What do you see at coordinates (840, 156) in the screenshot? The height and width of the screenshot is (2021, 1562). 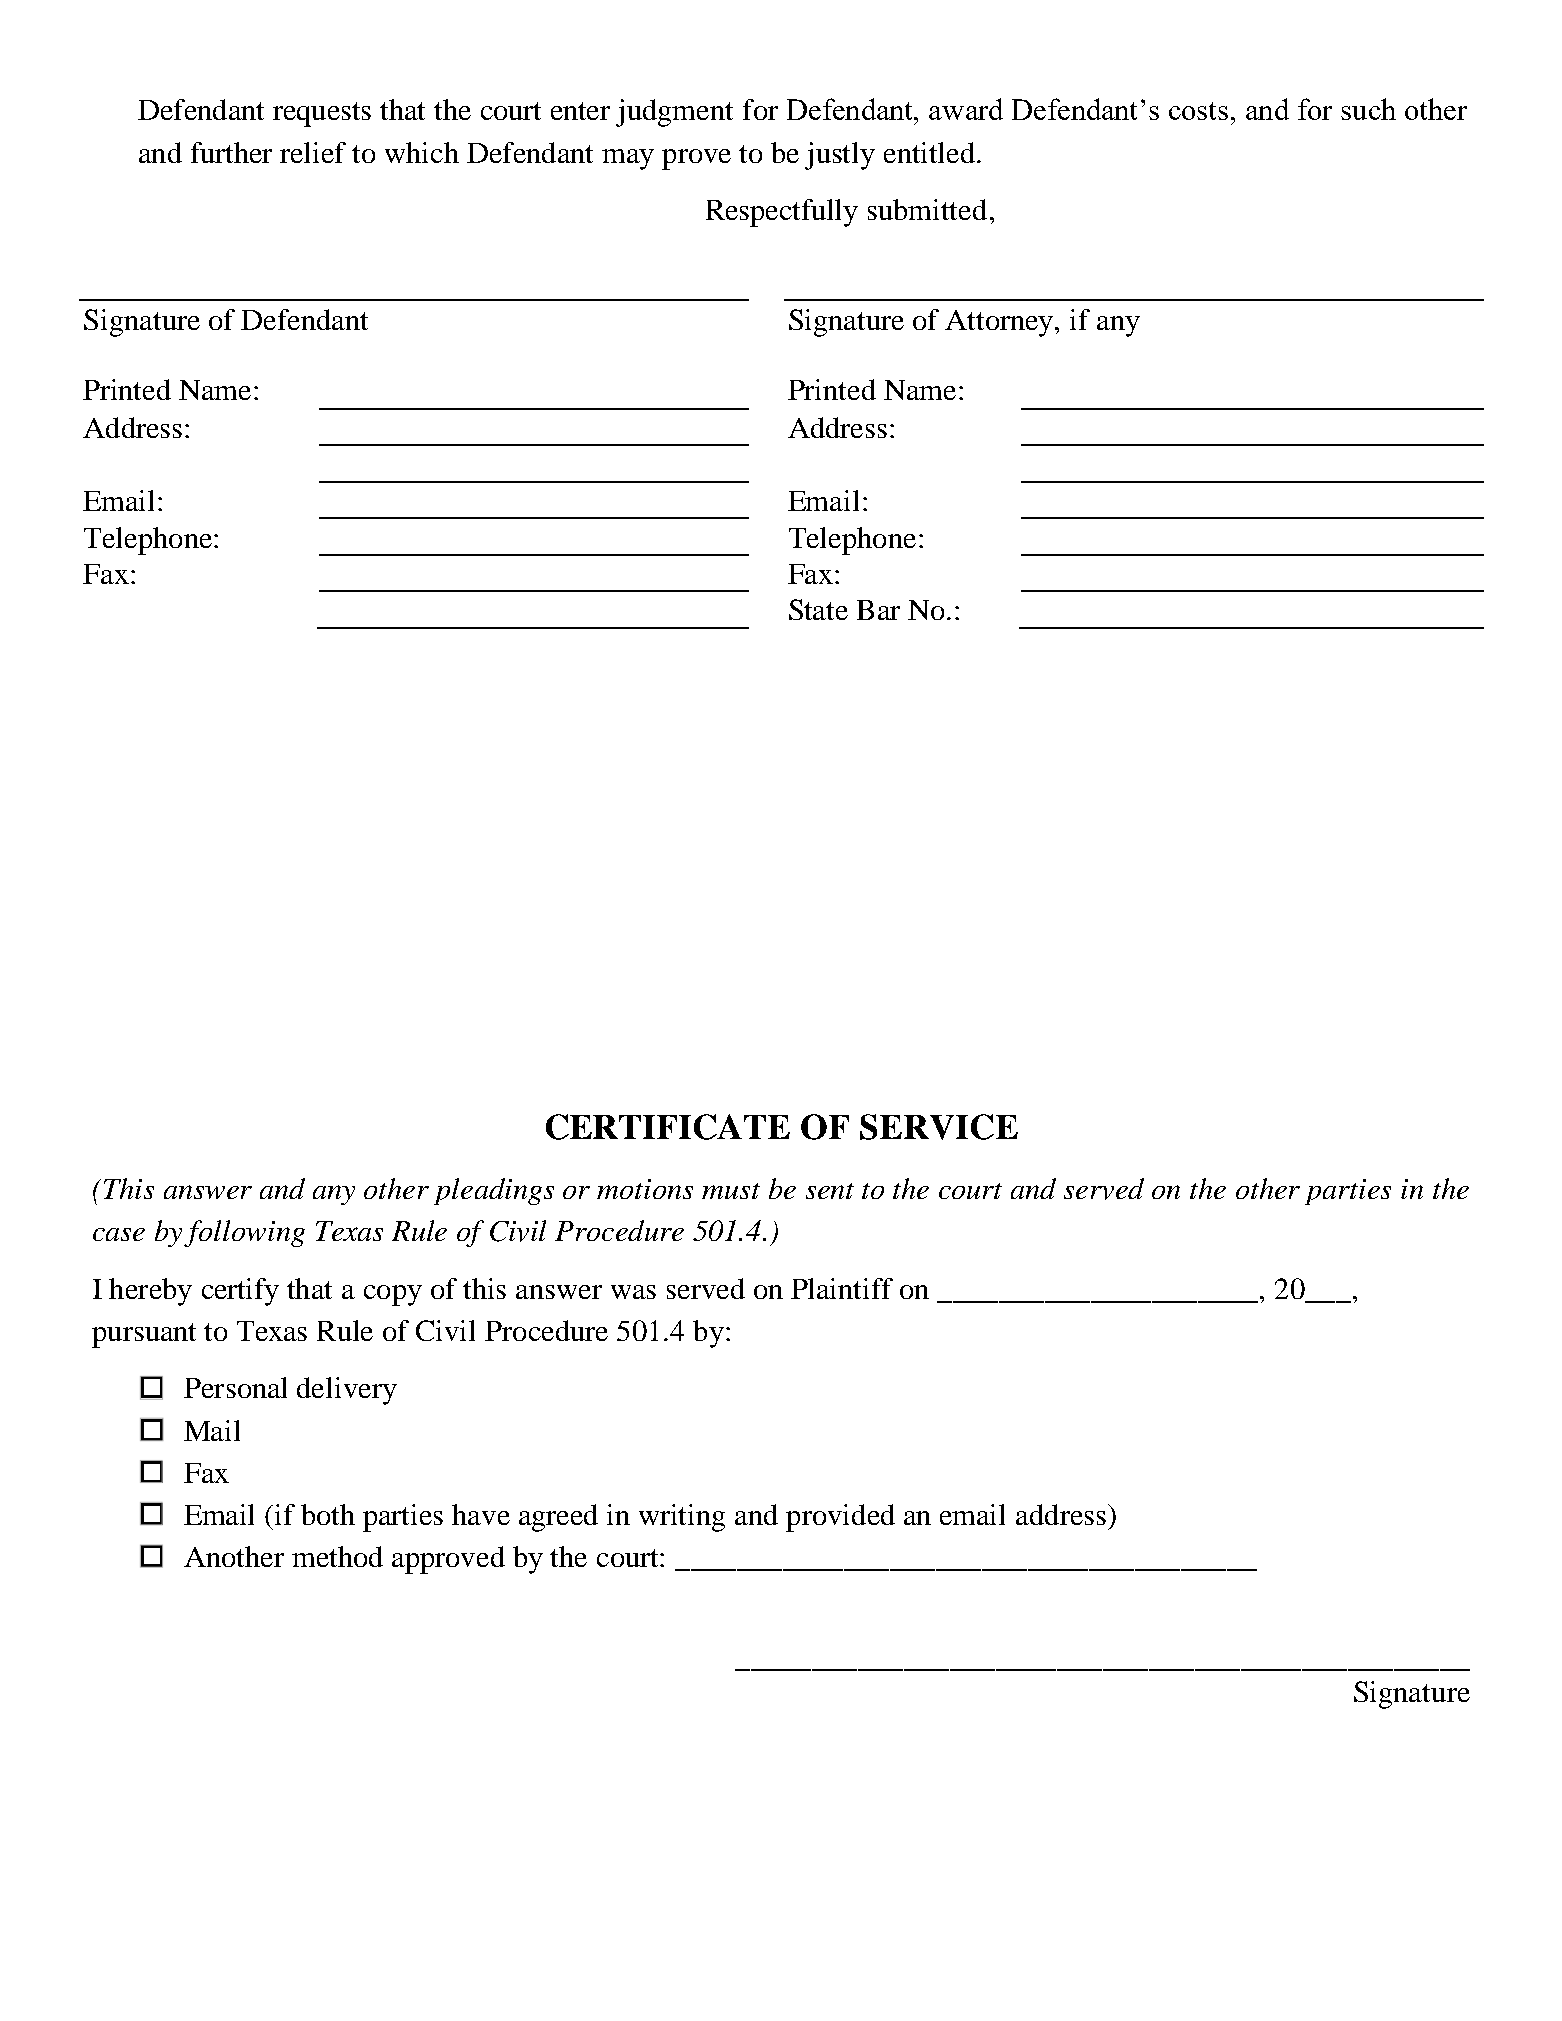 I see `justly` at bounding box center [840, 156].
